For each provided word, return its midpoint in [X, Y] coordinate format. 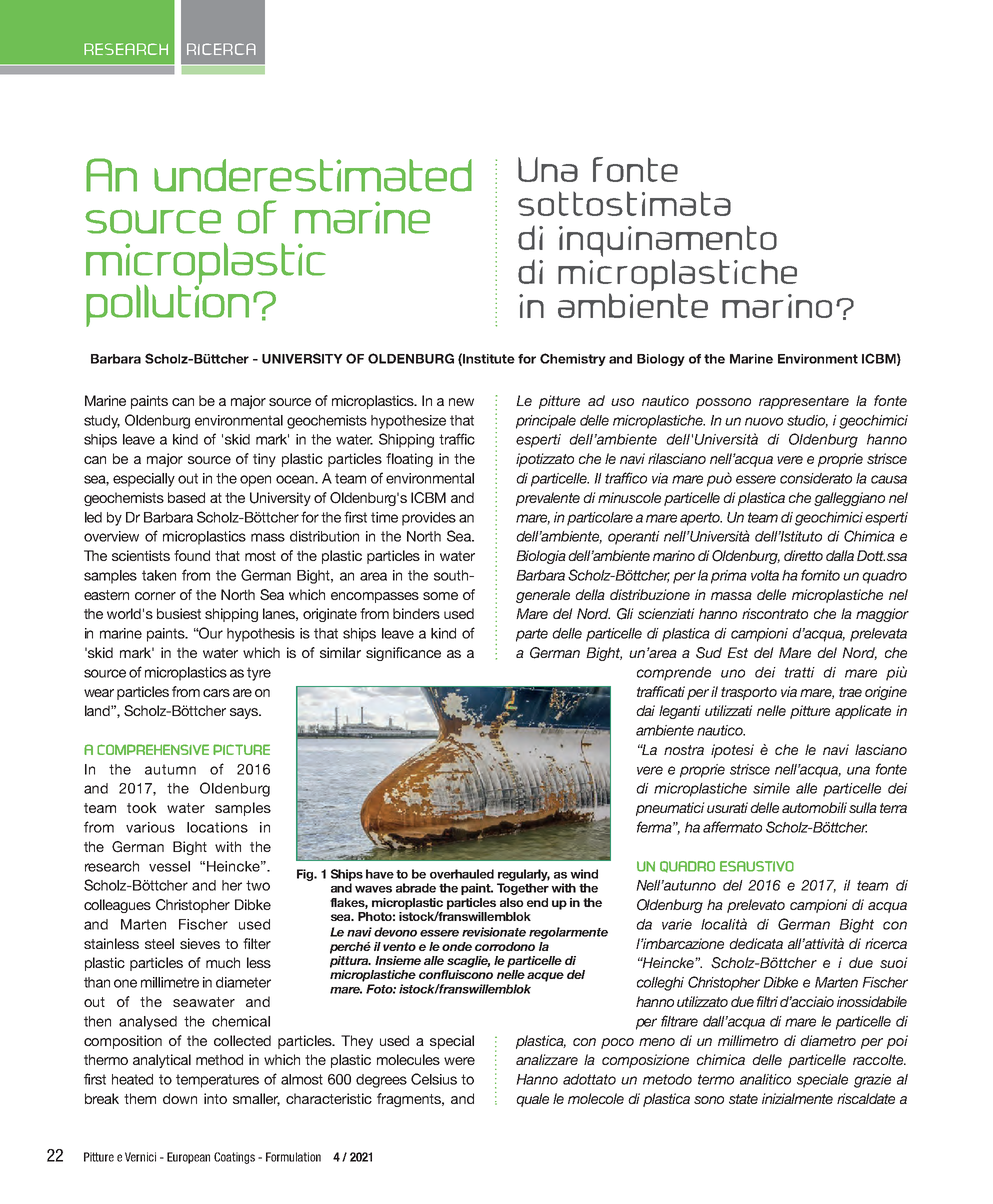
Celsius [434, 1079]
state [743, 1099]
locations [217, 827]
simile [771, 788]
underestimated [313, 175]
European [188, 1158]
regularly [524, 875]
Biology [661, 360]
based [186, 497]
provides [429, 519]
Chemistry [573, 359]
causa [889, 479]
